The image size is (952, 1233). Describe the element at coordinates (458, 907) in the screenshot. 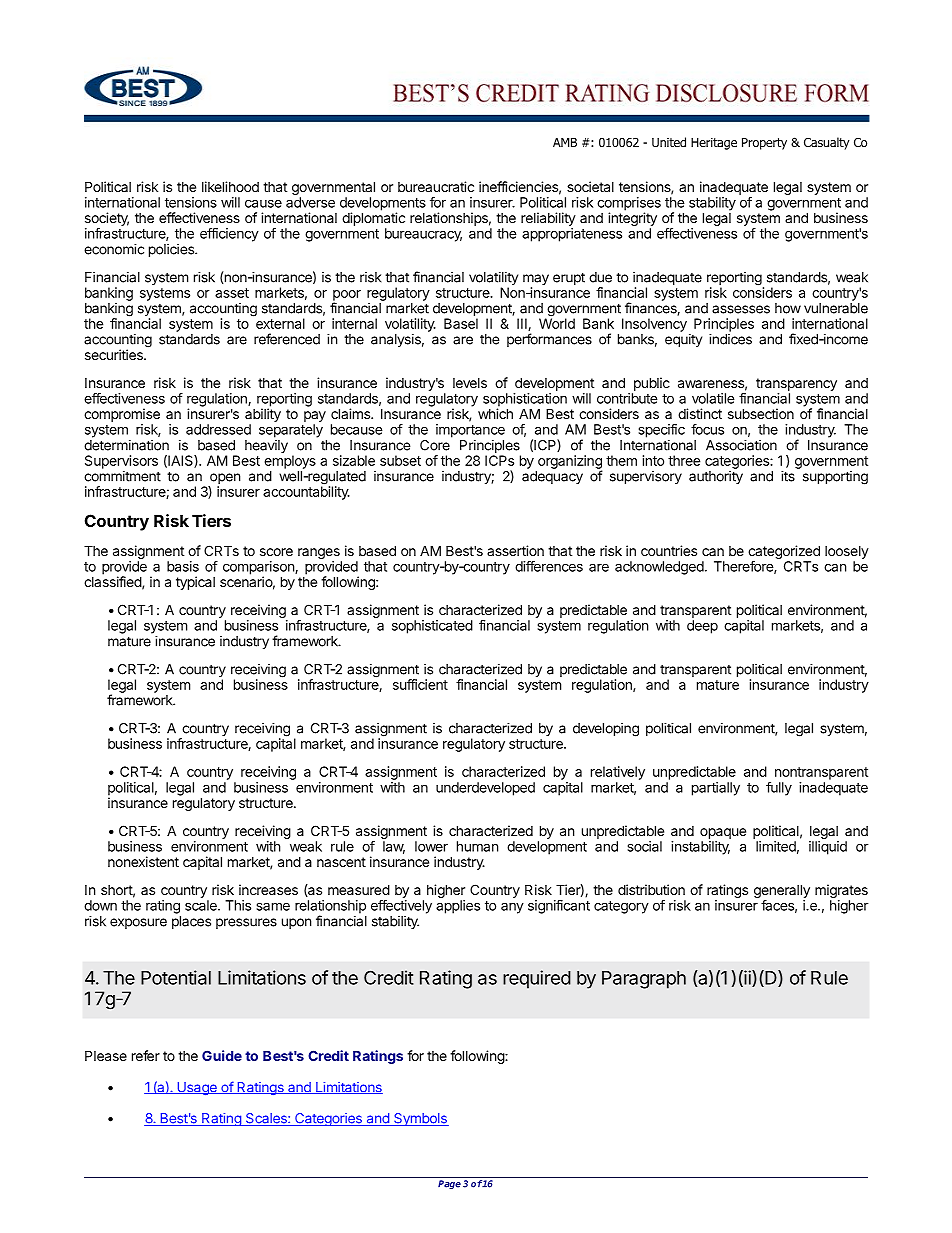

I see `applies` at that location.
